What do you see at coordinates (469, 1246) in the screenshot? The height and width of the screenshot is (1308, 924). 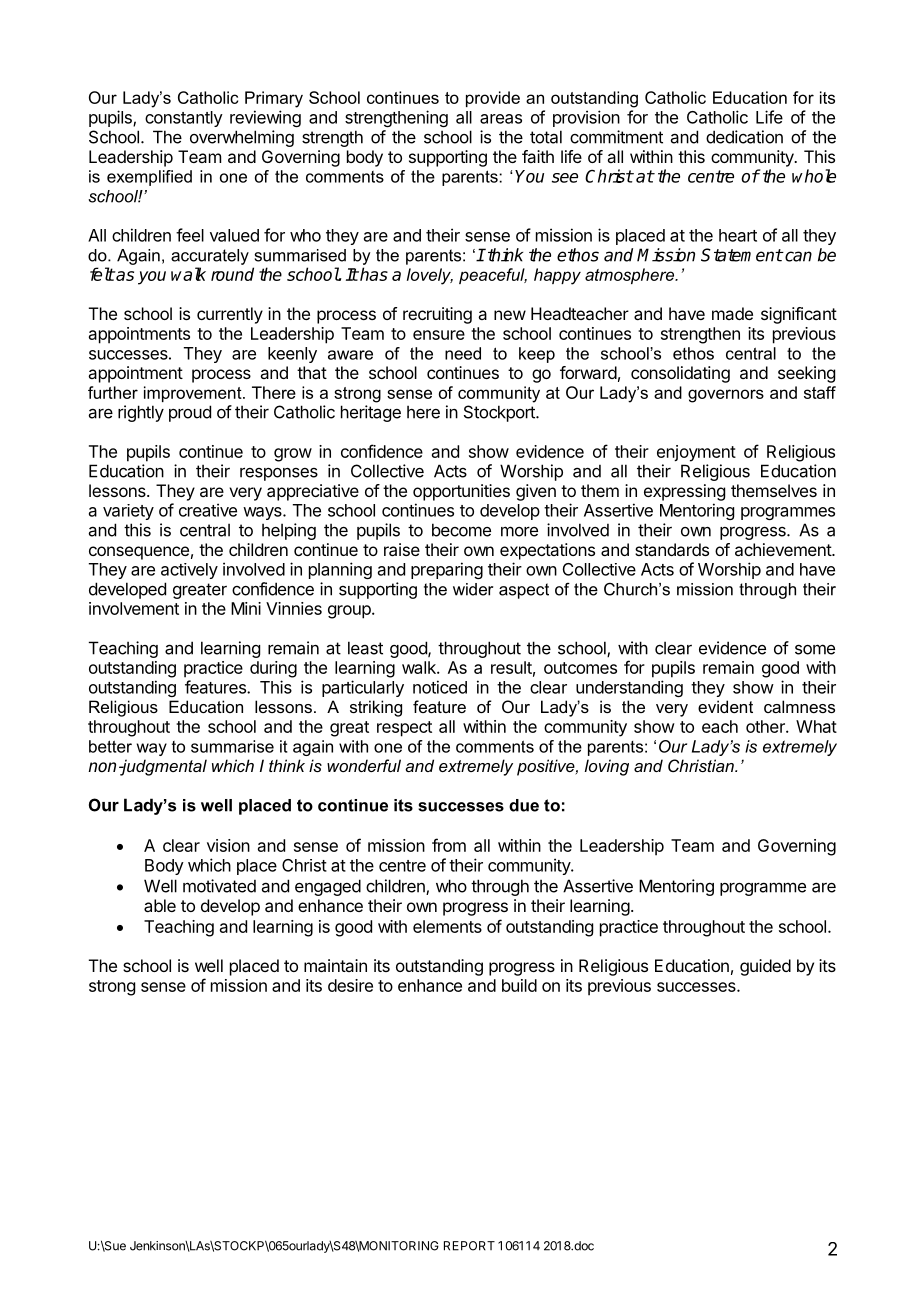 I see `REPORT` at bounding box center [469, 1246].
